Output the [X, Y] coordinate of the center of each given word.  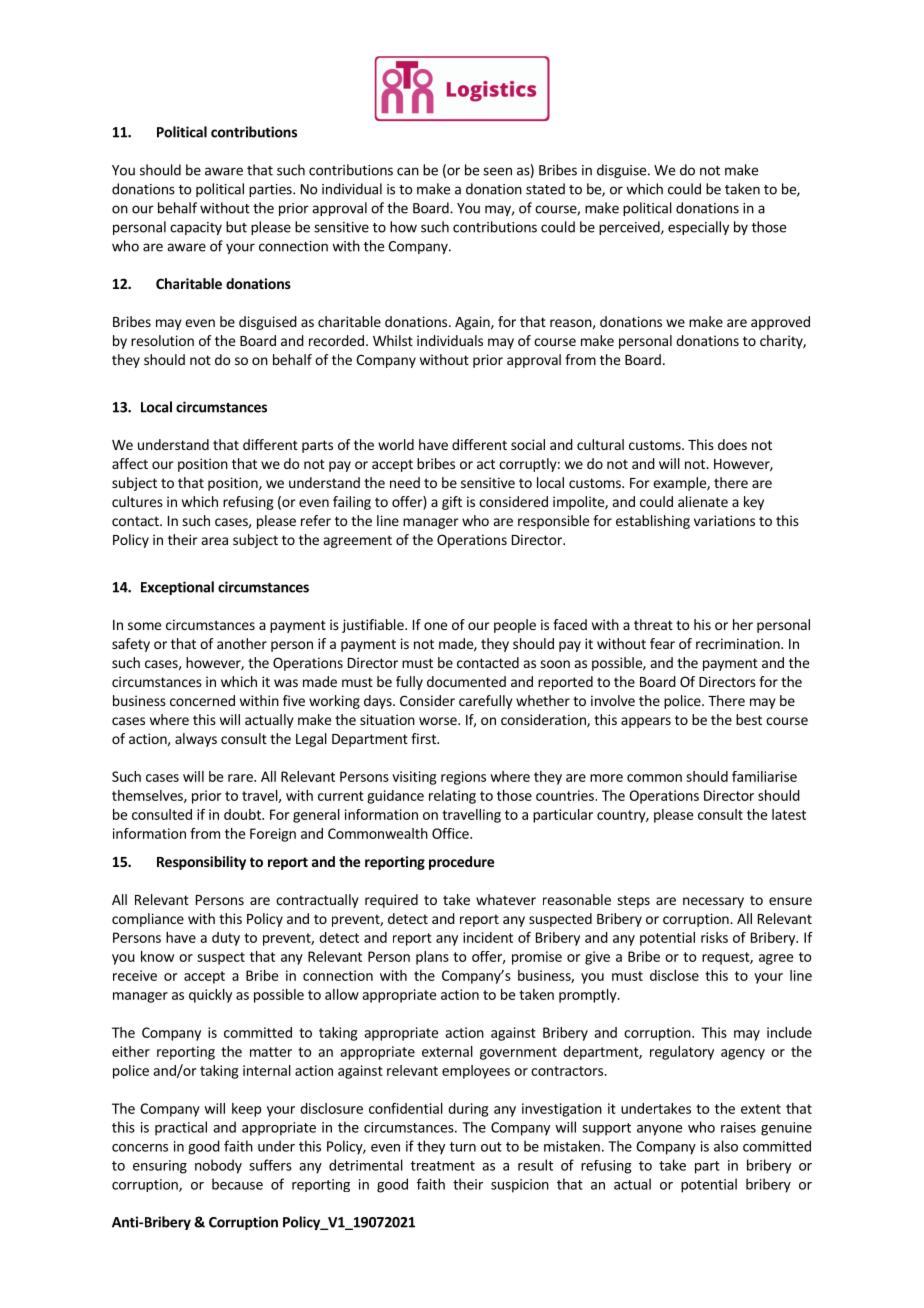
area [215, 541]
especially [698, 228]
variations [724, 520]
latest [789, 814]
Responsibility [201, 863]
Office [451, 833]
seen [497, 171]
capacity [196, 228]
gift [452, 503]
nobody [218, 1166]
